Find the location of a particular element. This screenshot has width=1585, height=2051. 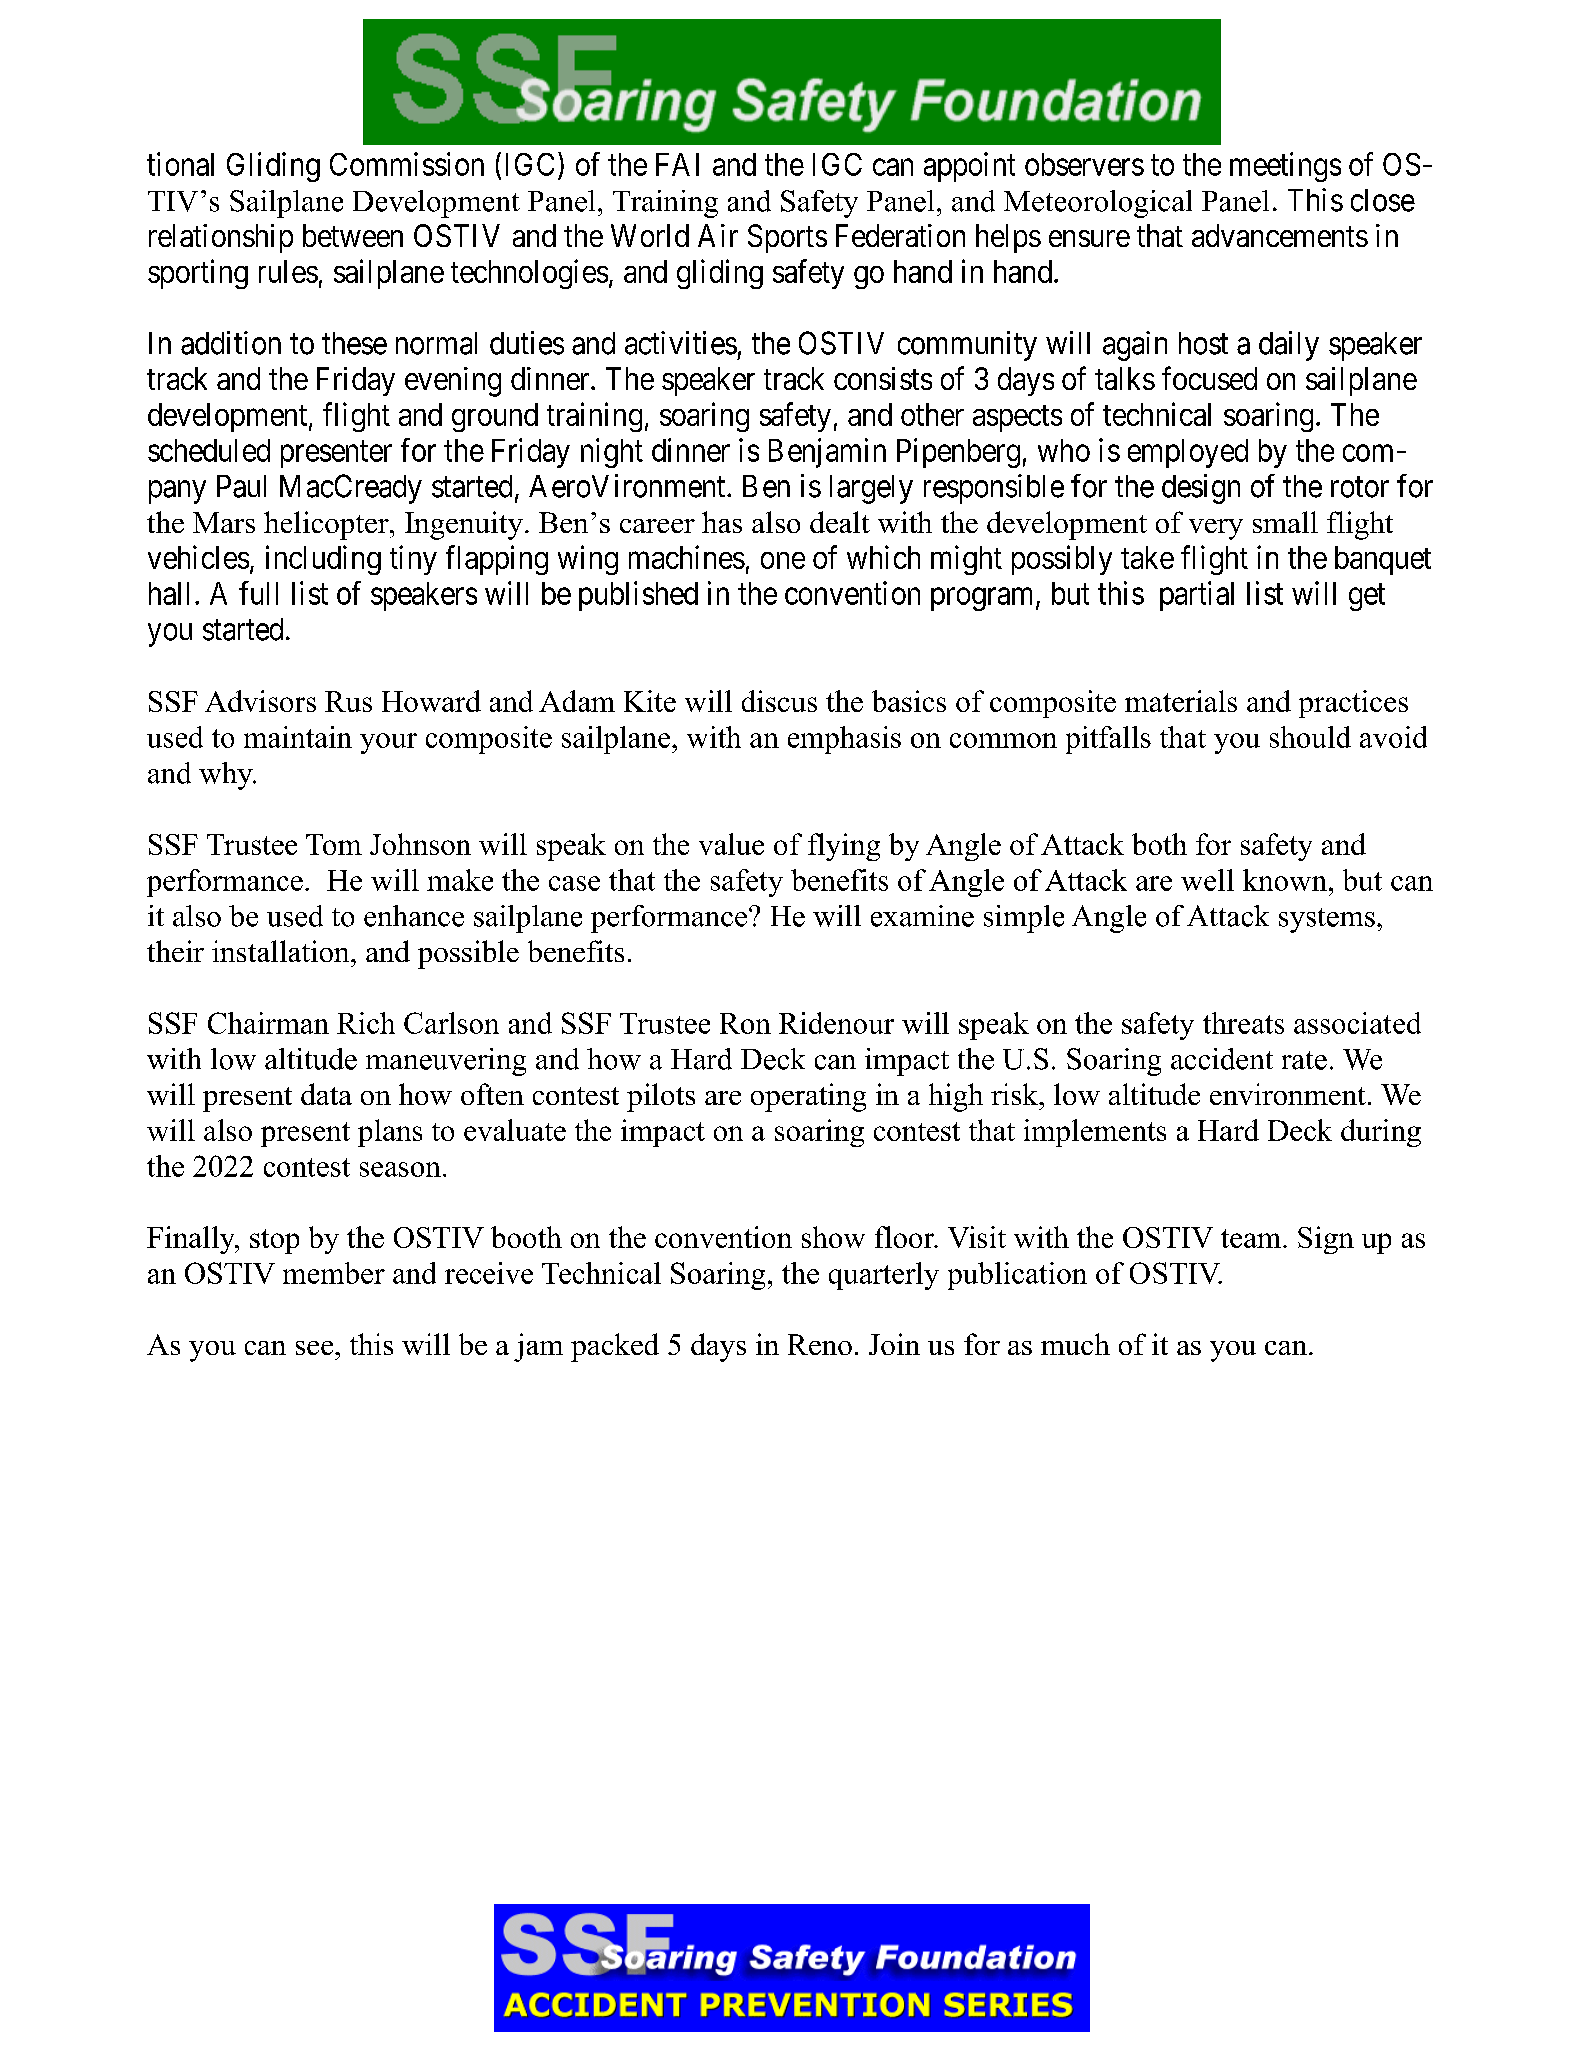

helicopter is located at coordinates (327, 525).
